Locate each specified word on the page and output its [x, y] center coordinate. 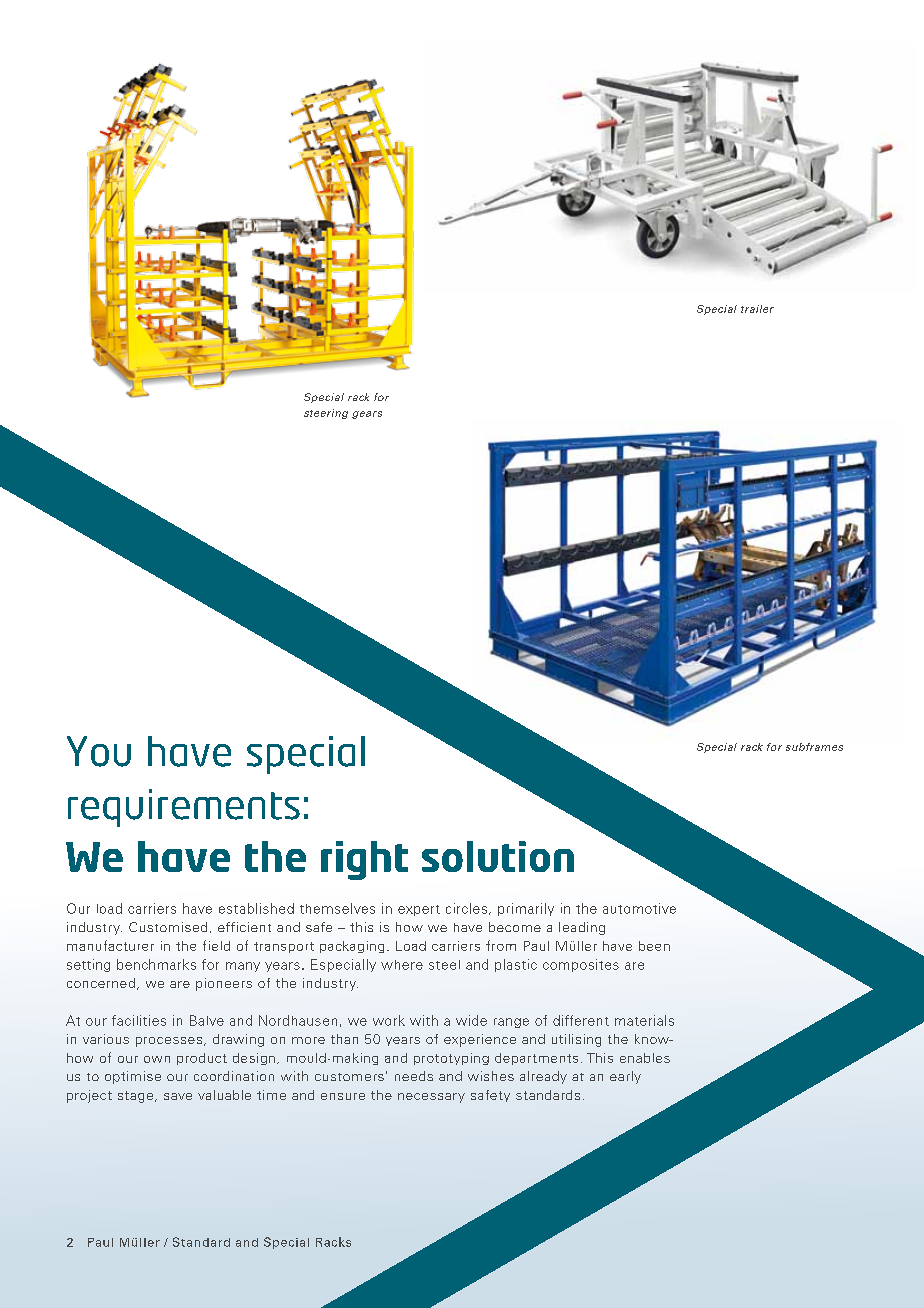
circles [468, 909]
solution [498, 856]
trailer [757, 309]
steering [326, 414]
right [364, 860]
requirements [184, 808]
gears [367, 415]
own [157, 1059]
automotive [639, 908]
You [99, 751]
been [654, 946]
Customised [168, 927]
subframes [814, 747]
